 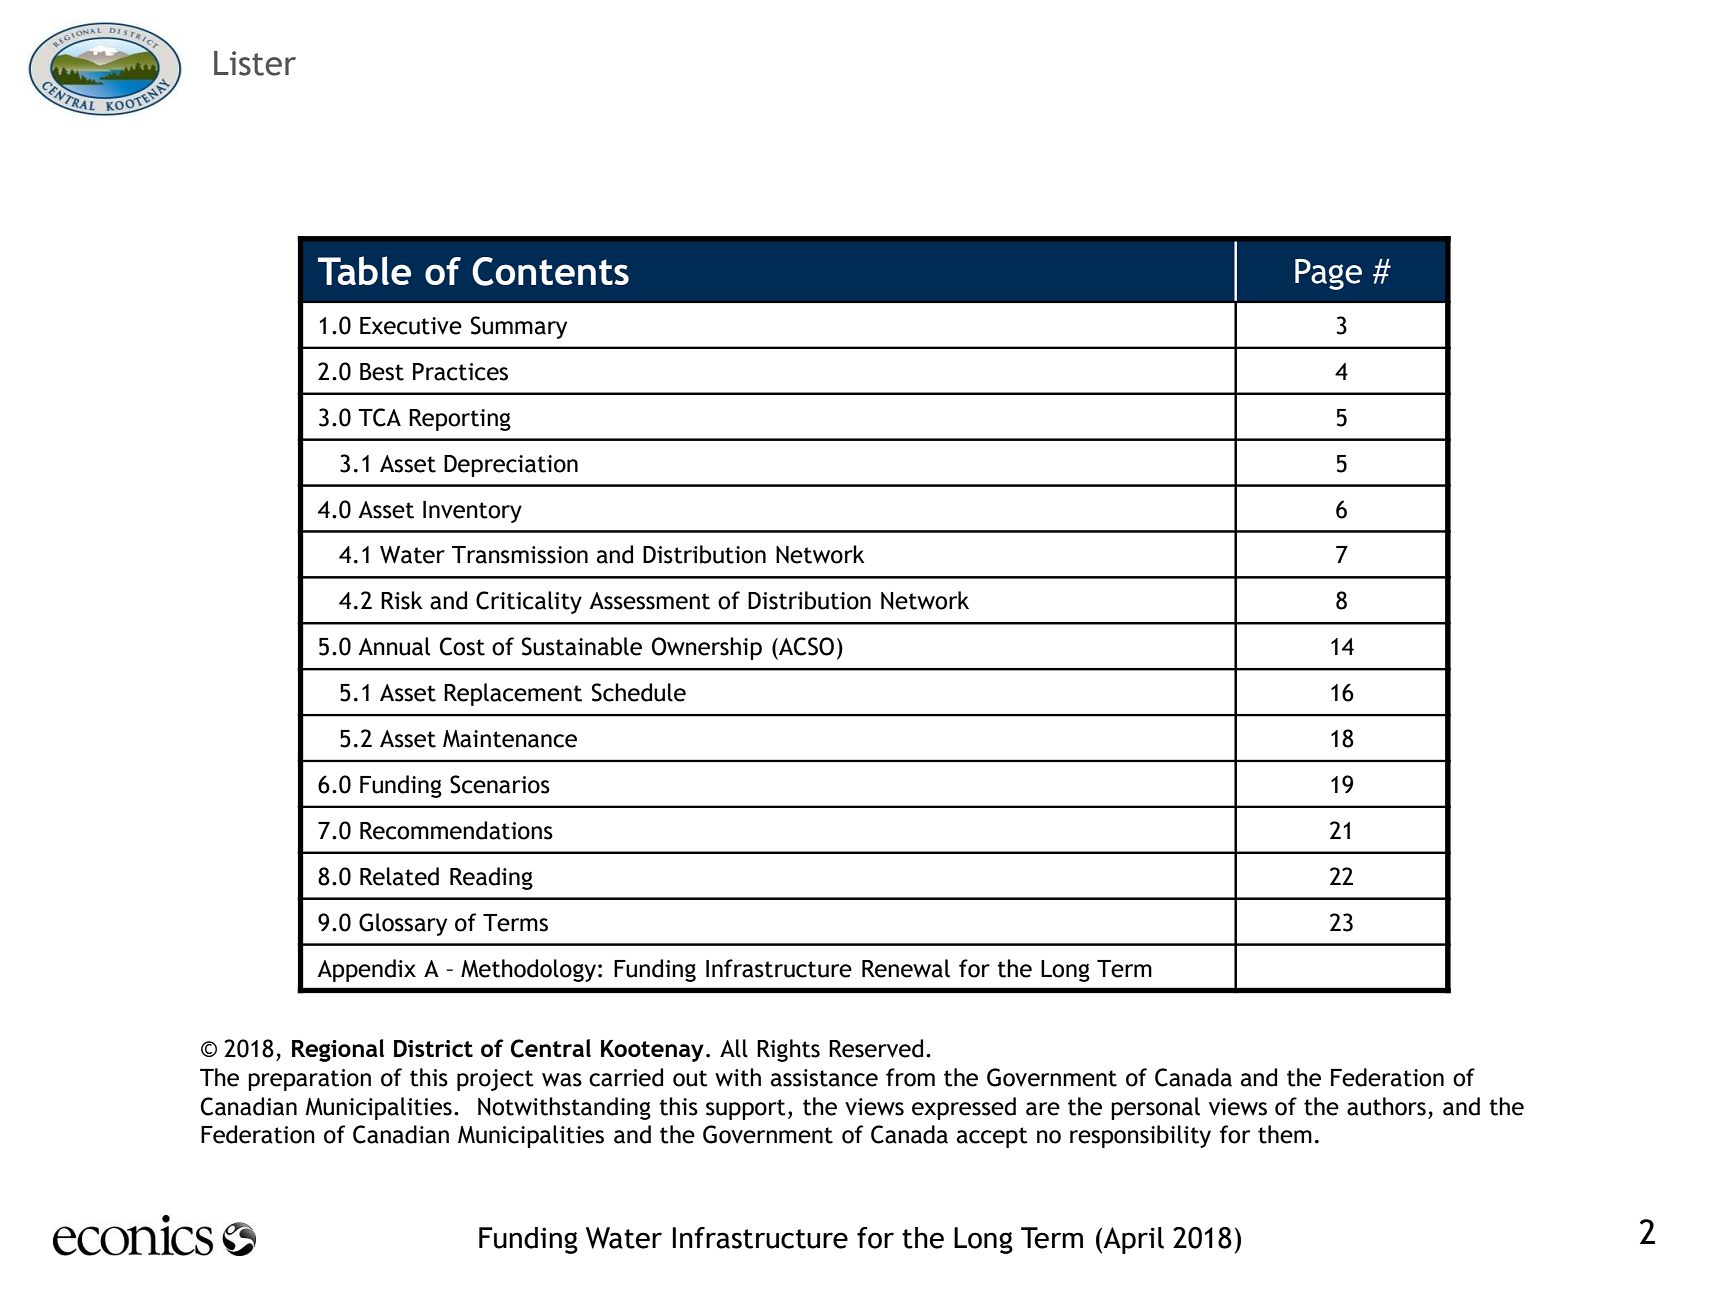 I want to click on Assessment, so click(x=649, y=601).
